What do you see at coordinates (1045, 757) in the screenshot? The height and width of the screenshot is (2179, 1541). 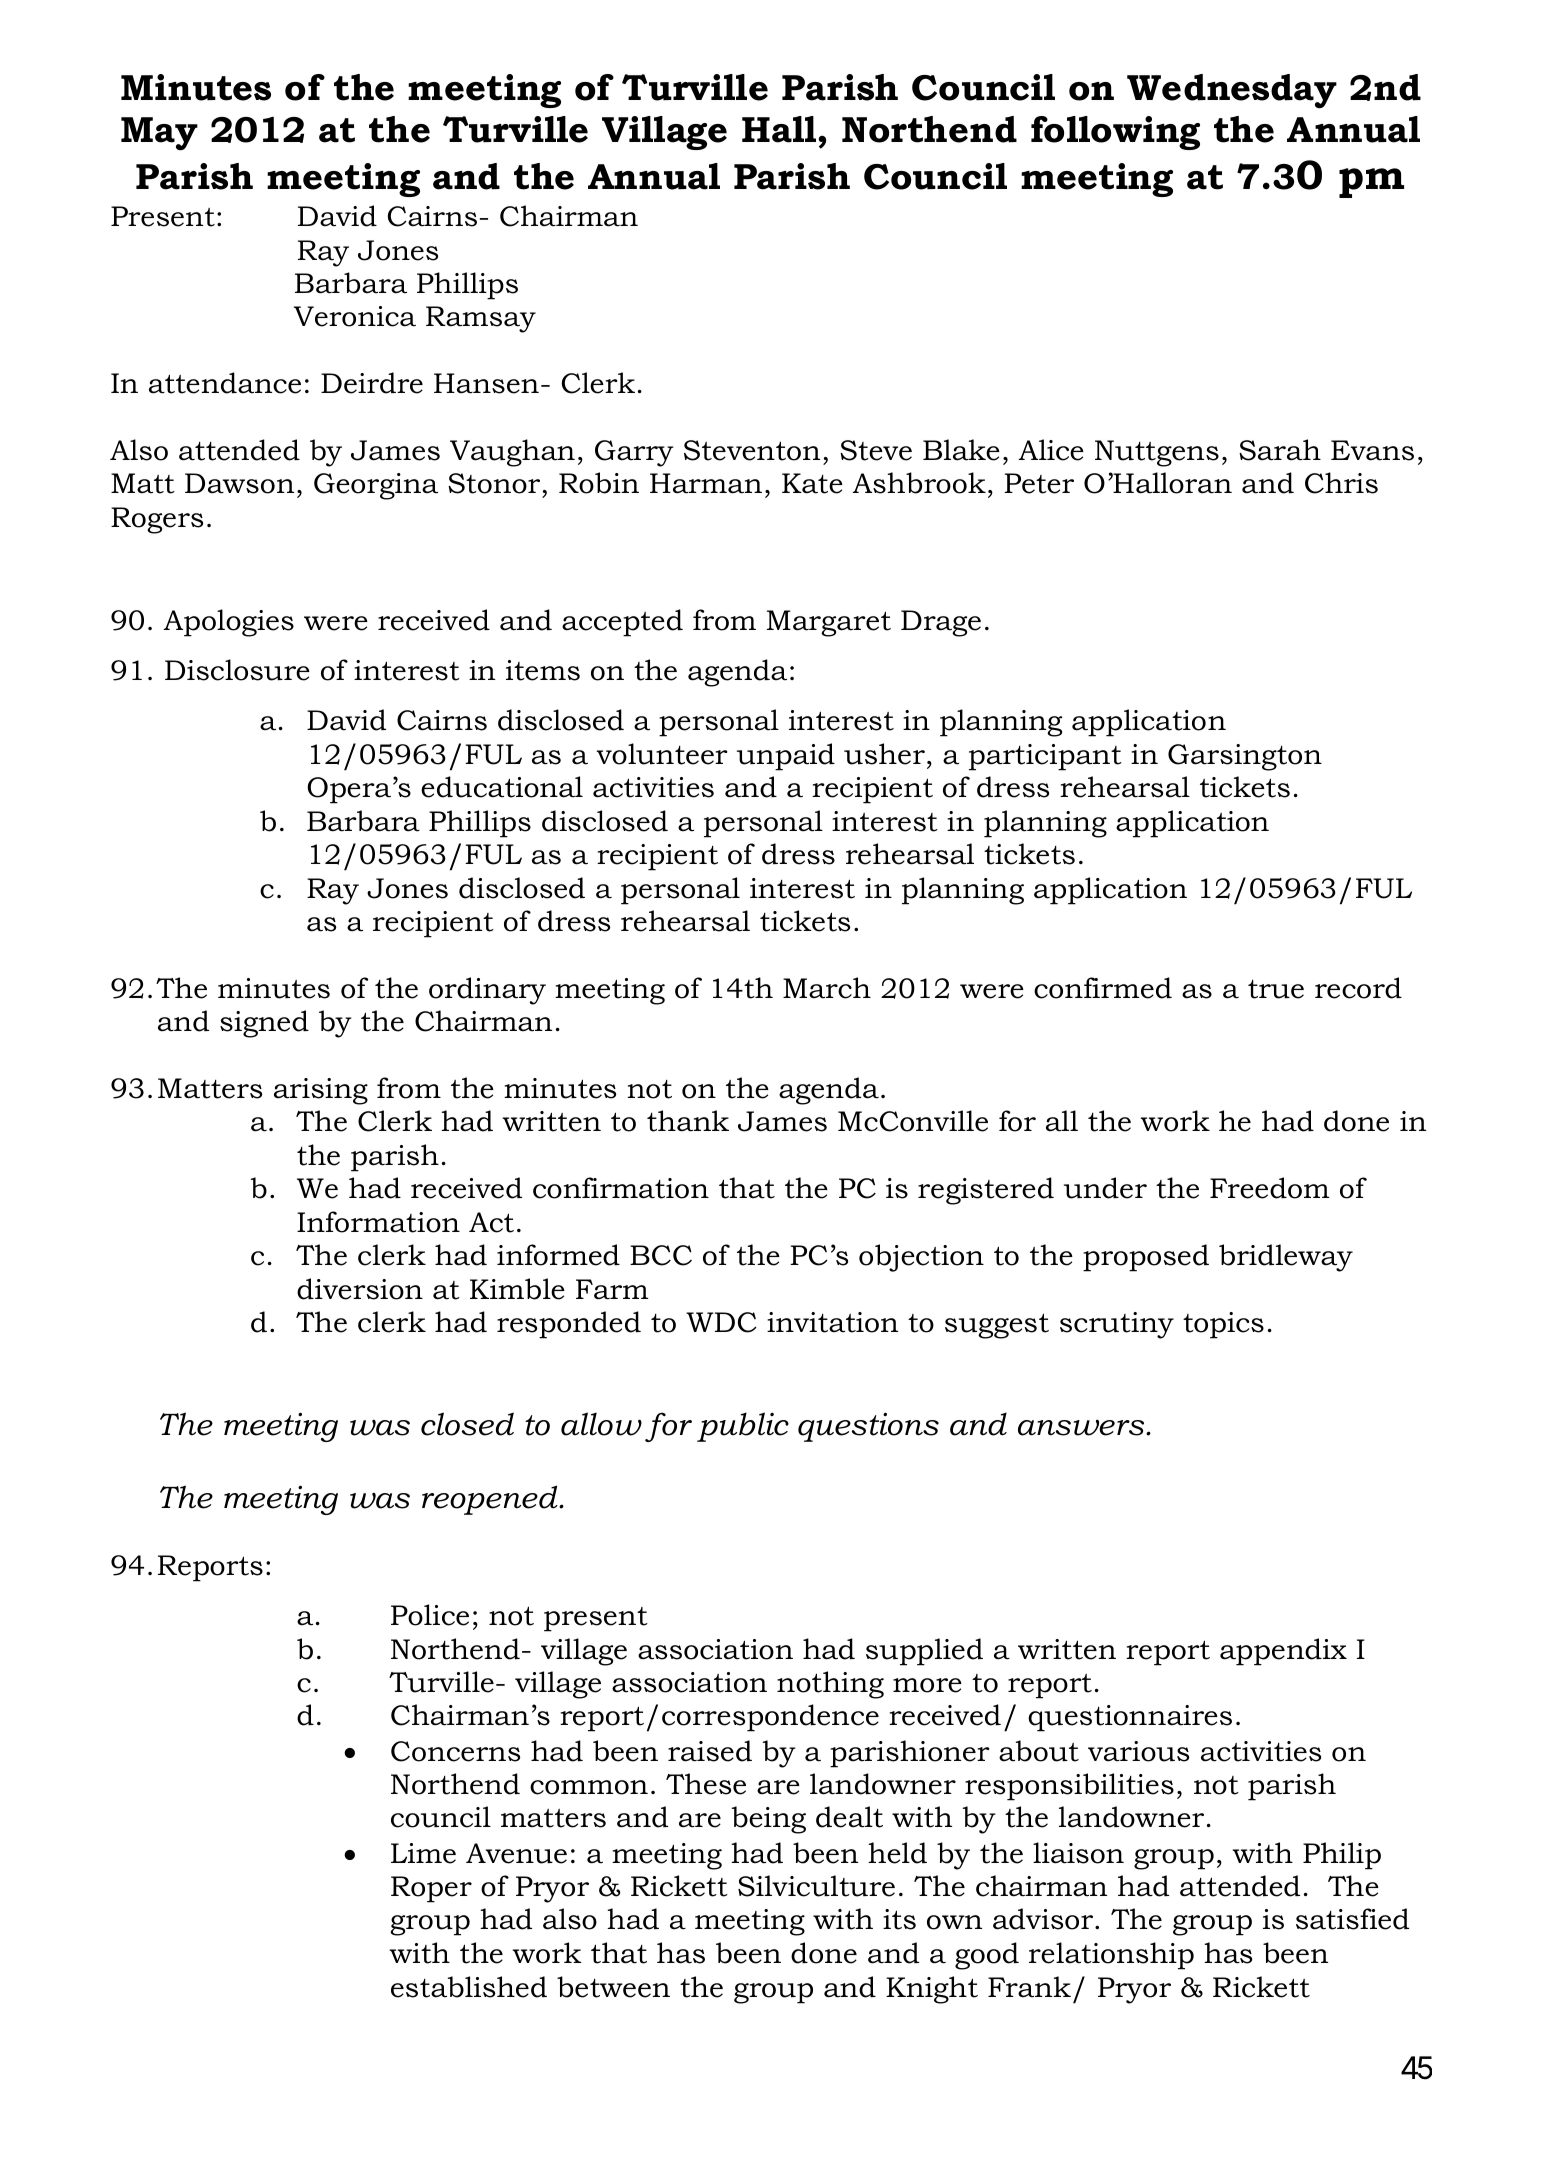 I see `participant` at bounding box center [1045, 757].
